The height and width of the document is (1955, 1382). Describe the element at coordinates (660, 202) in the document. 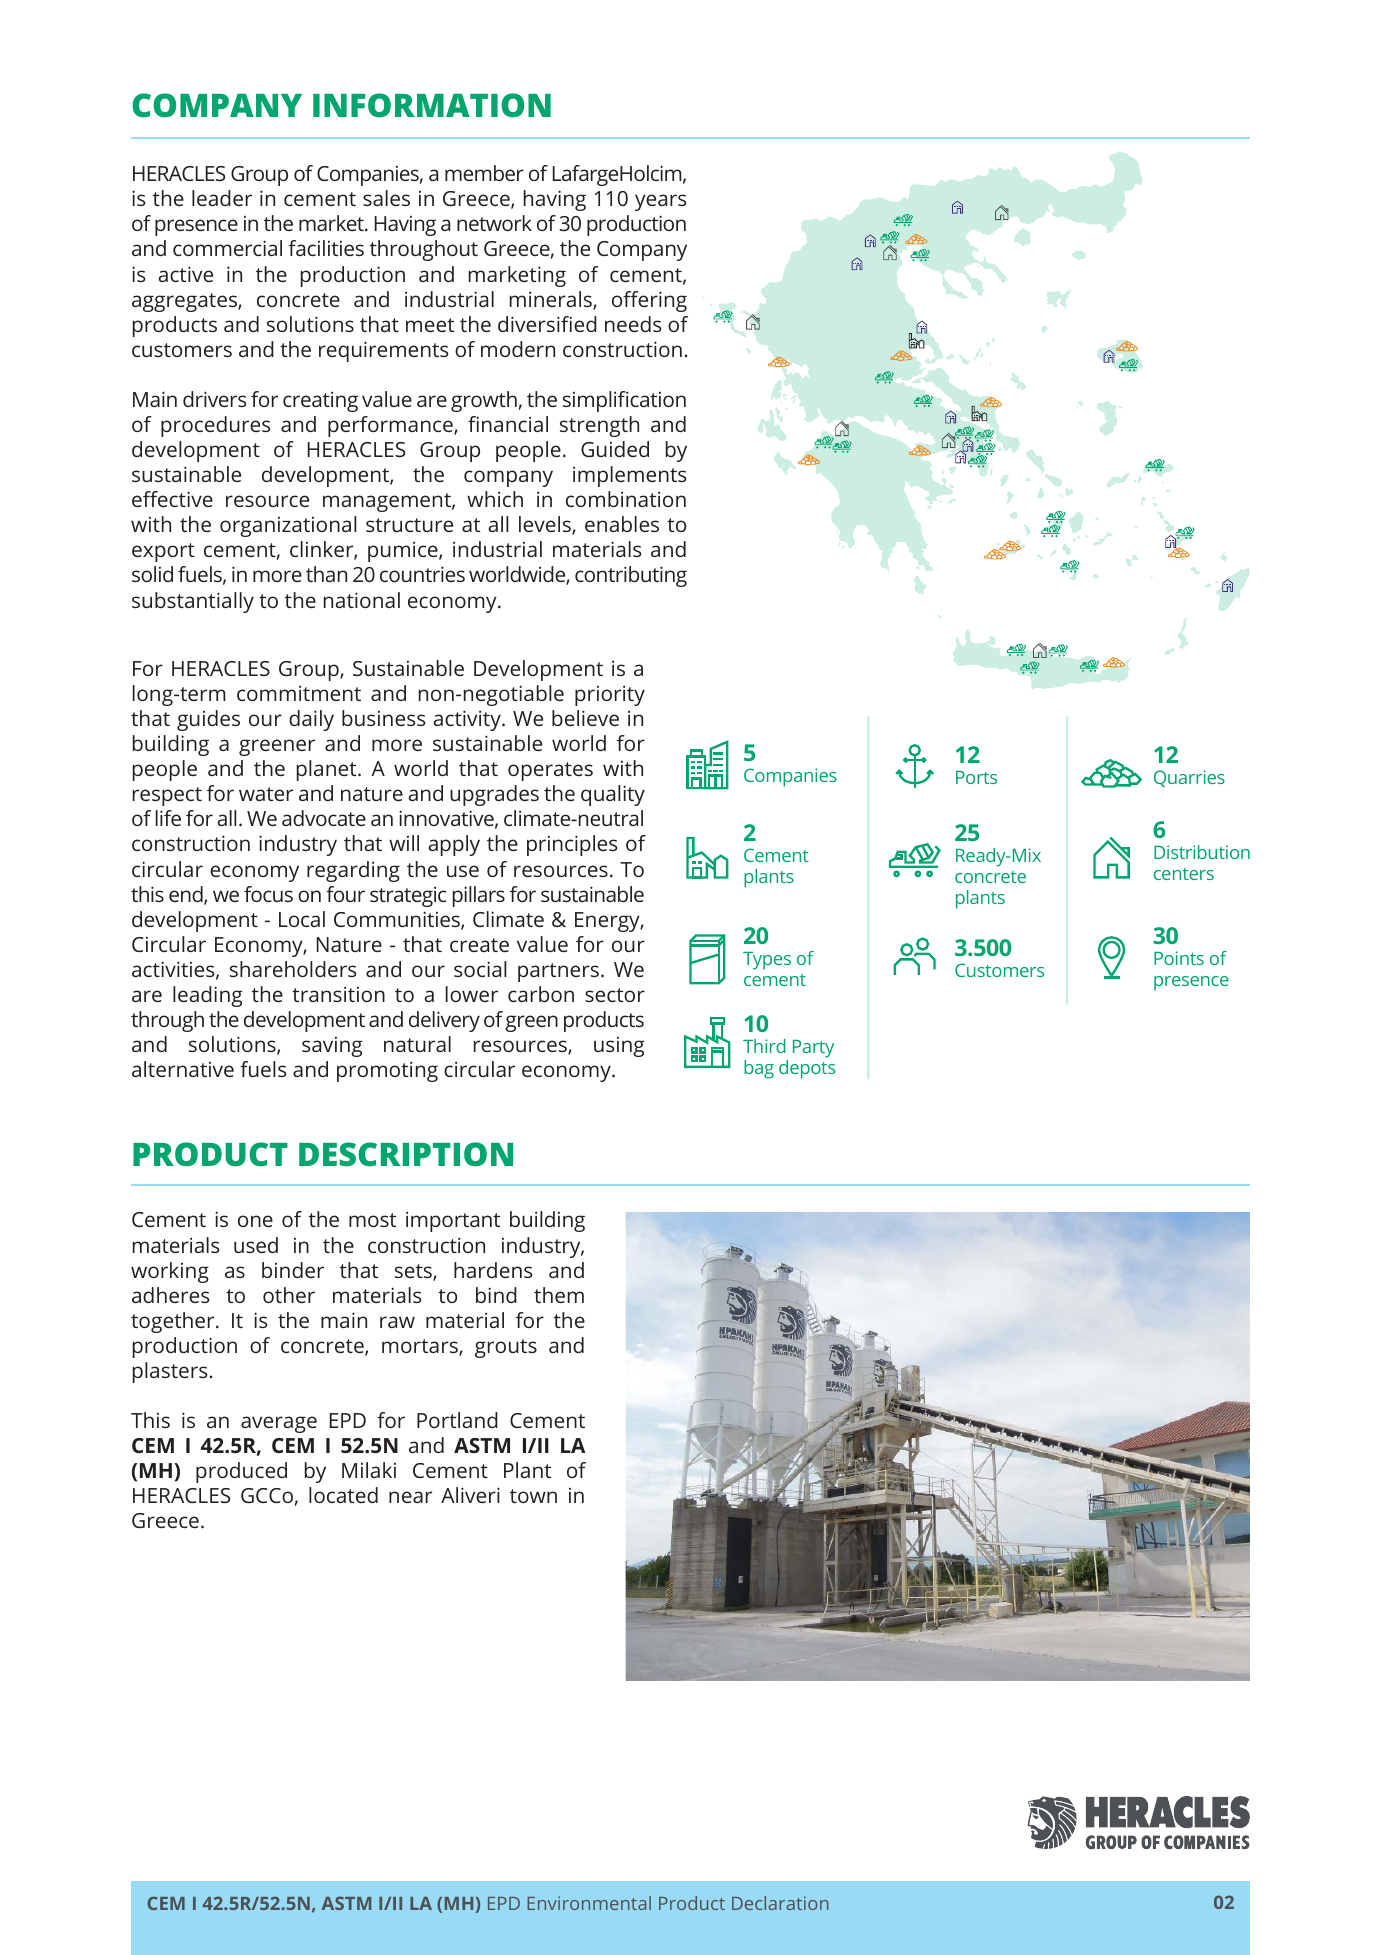

I see `years` at that location.
